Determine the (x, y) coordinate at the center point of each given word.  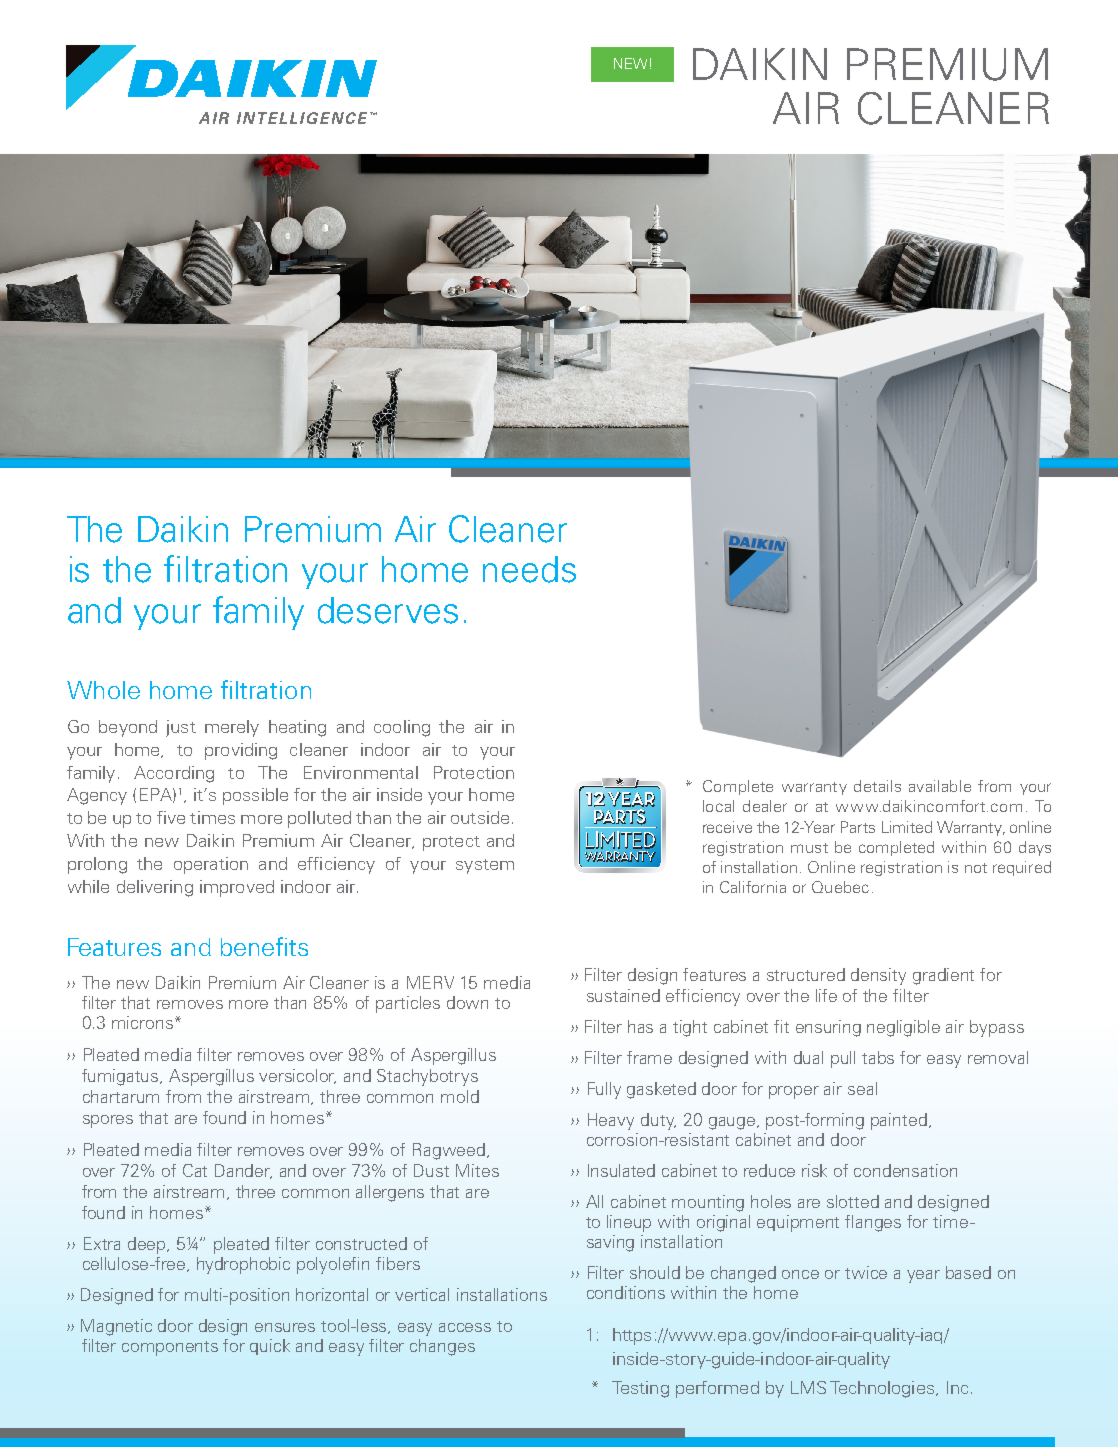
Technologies (882, 1389)
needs (529, 569)
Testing (640, 1389)
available (940, 786)
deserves (388, 610)
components (170, 1348)
